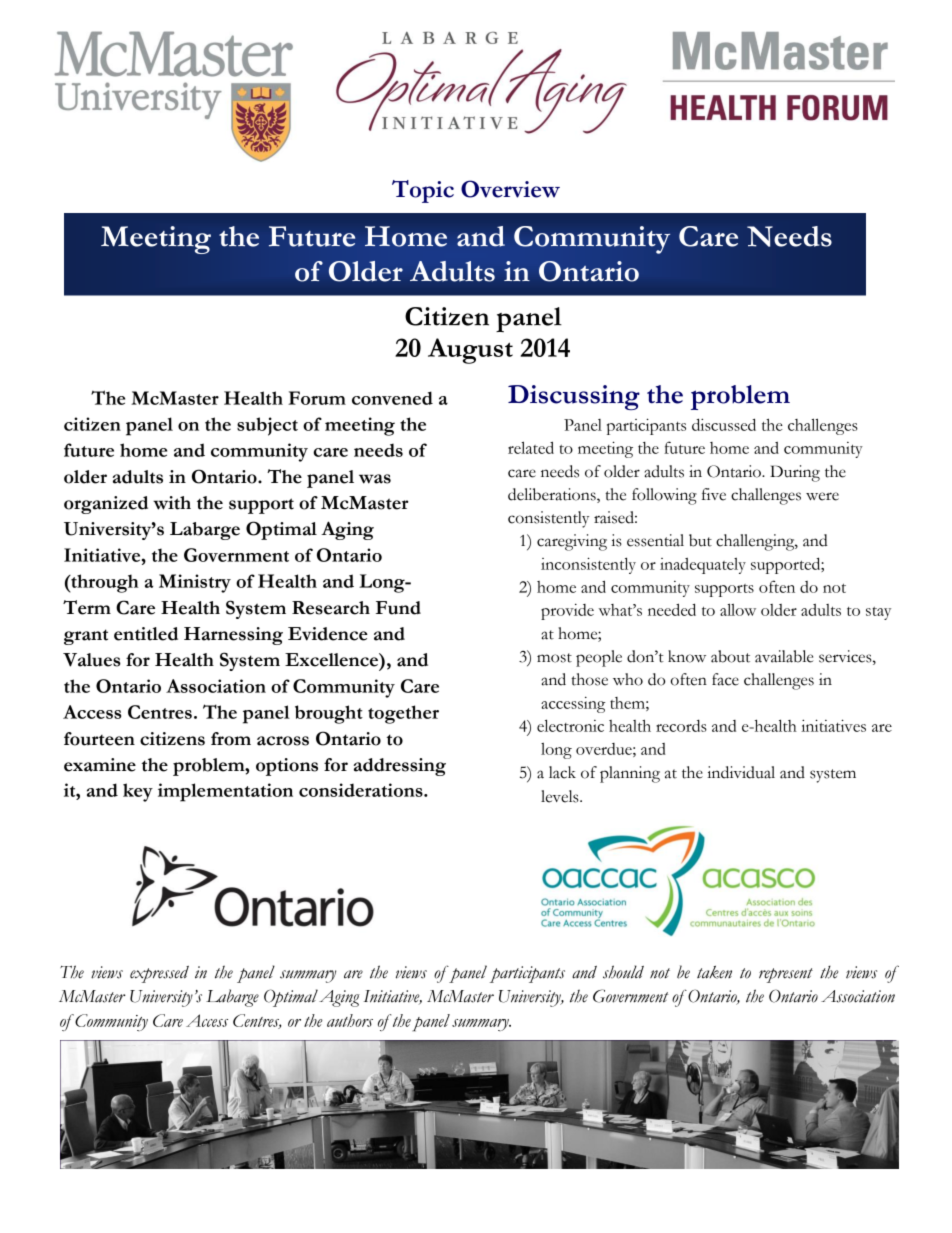  What do you see at coordinates (561, 796) in the screenshot?
I see `levels` at bounding box center [561, 796].
